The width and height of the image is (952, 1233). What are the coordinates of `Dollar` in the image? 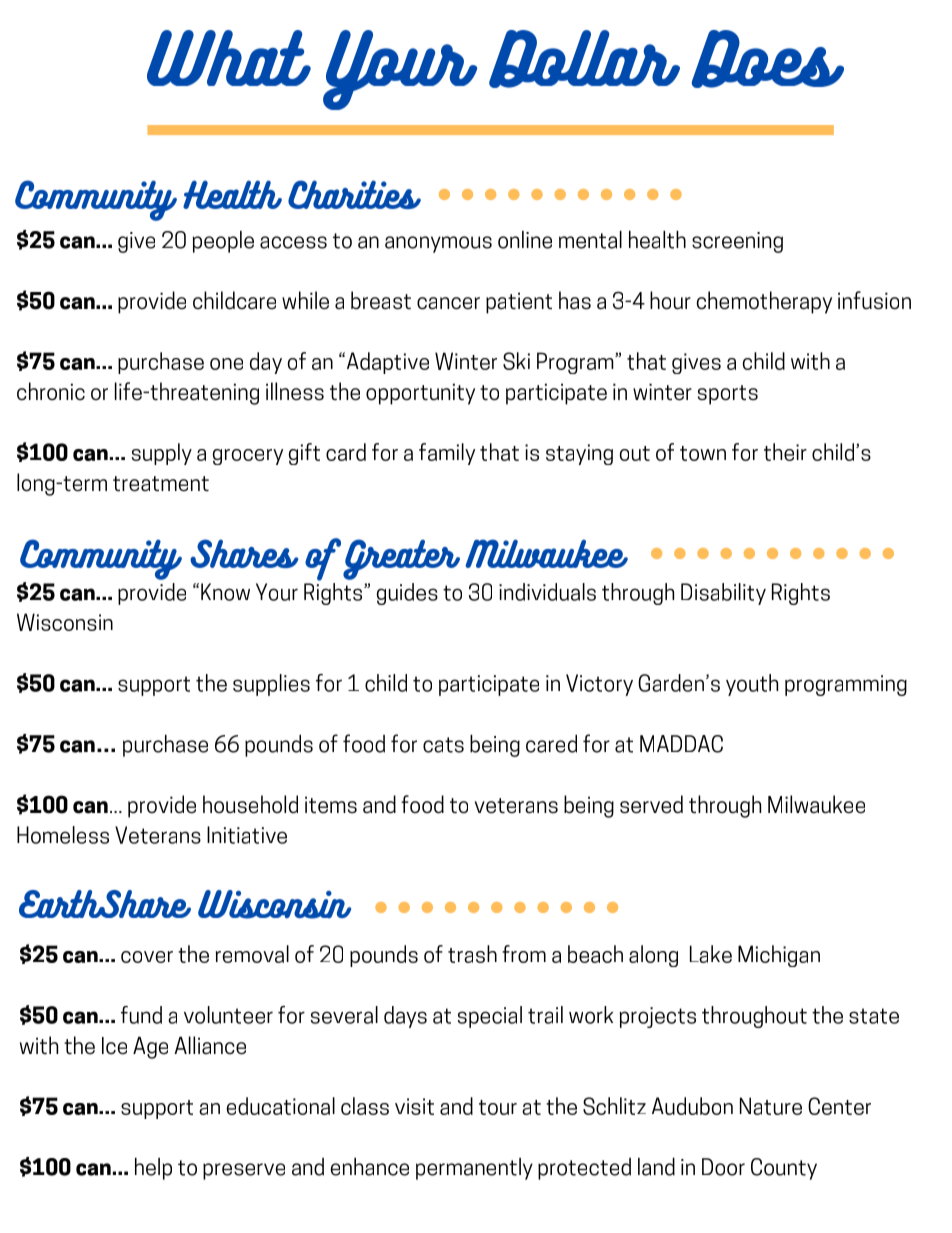 It's located at (584, 59).
